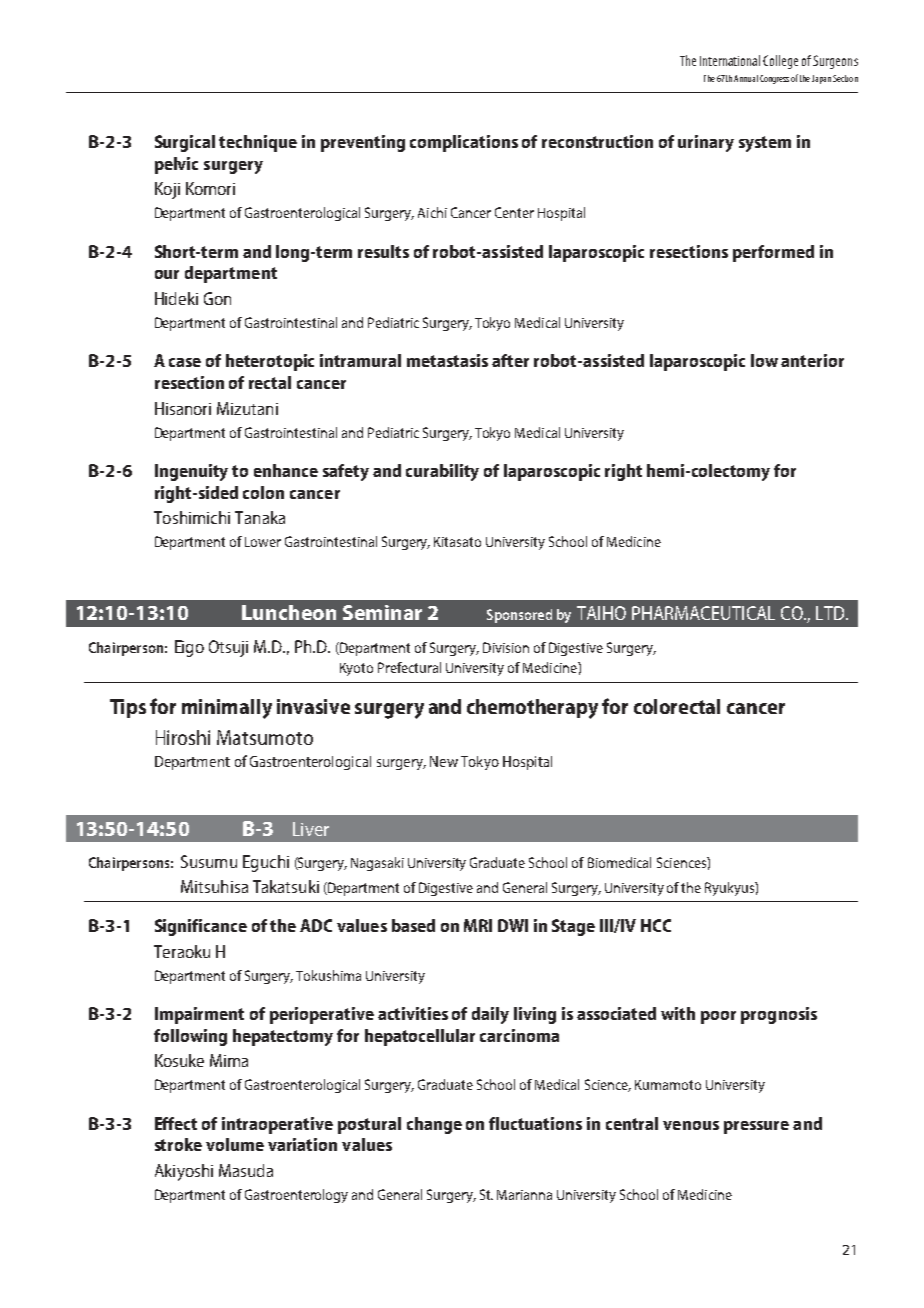 This screenshot has height=1308, width=924. I want to click on Marianna, so click(524, 1195).
